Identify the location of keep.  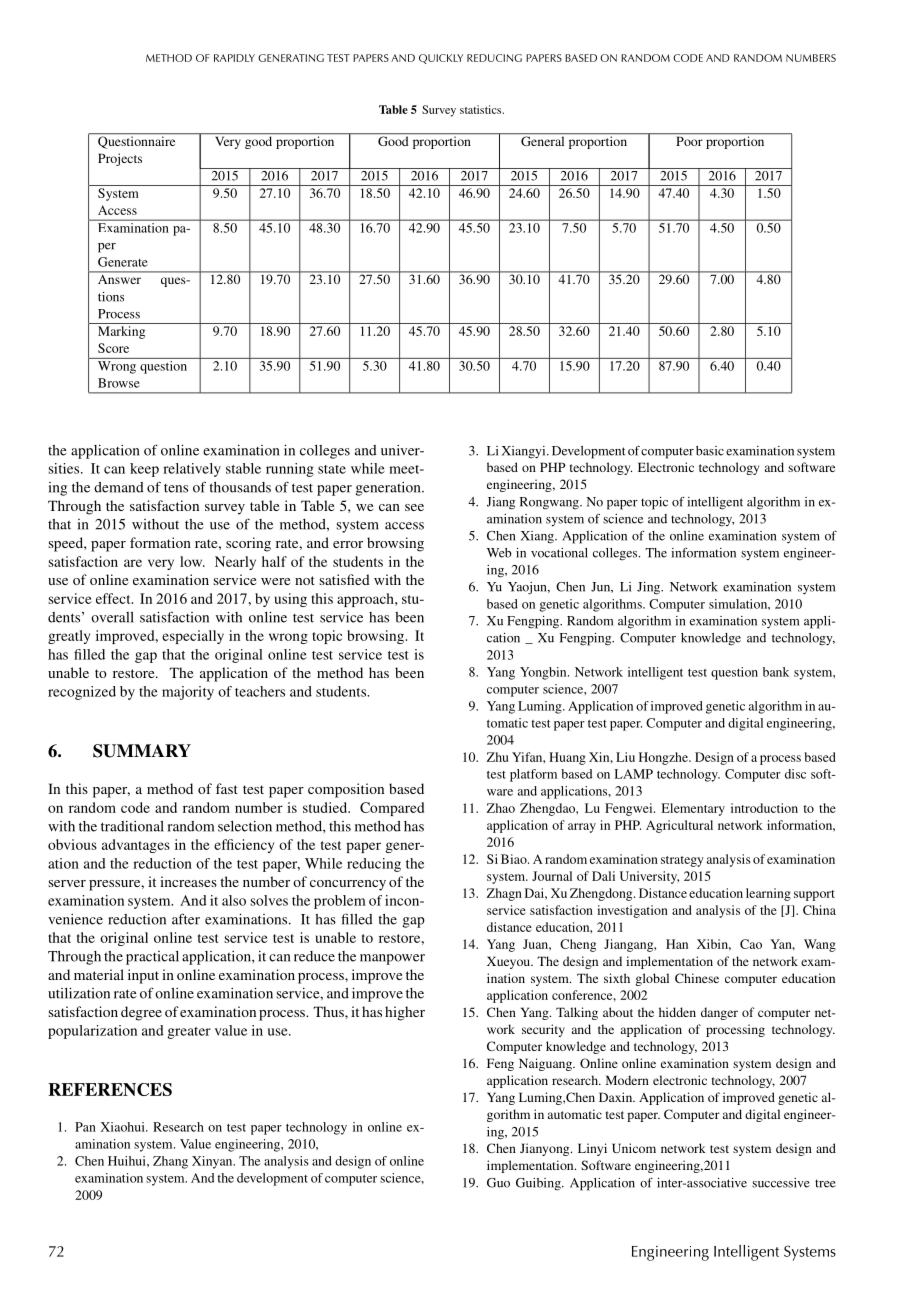
(144, 470).
